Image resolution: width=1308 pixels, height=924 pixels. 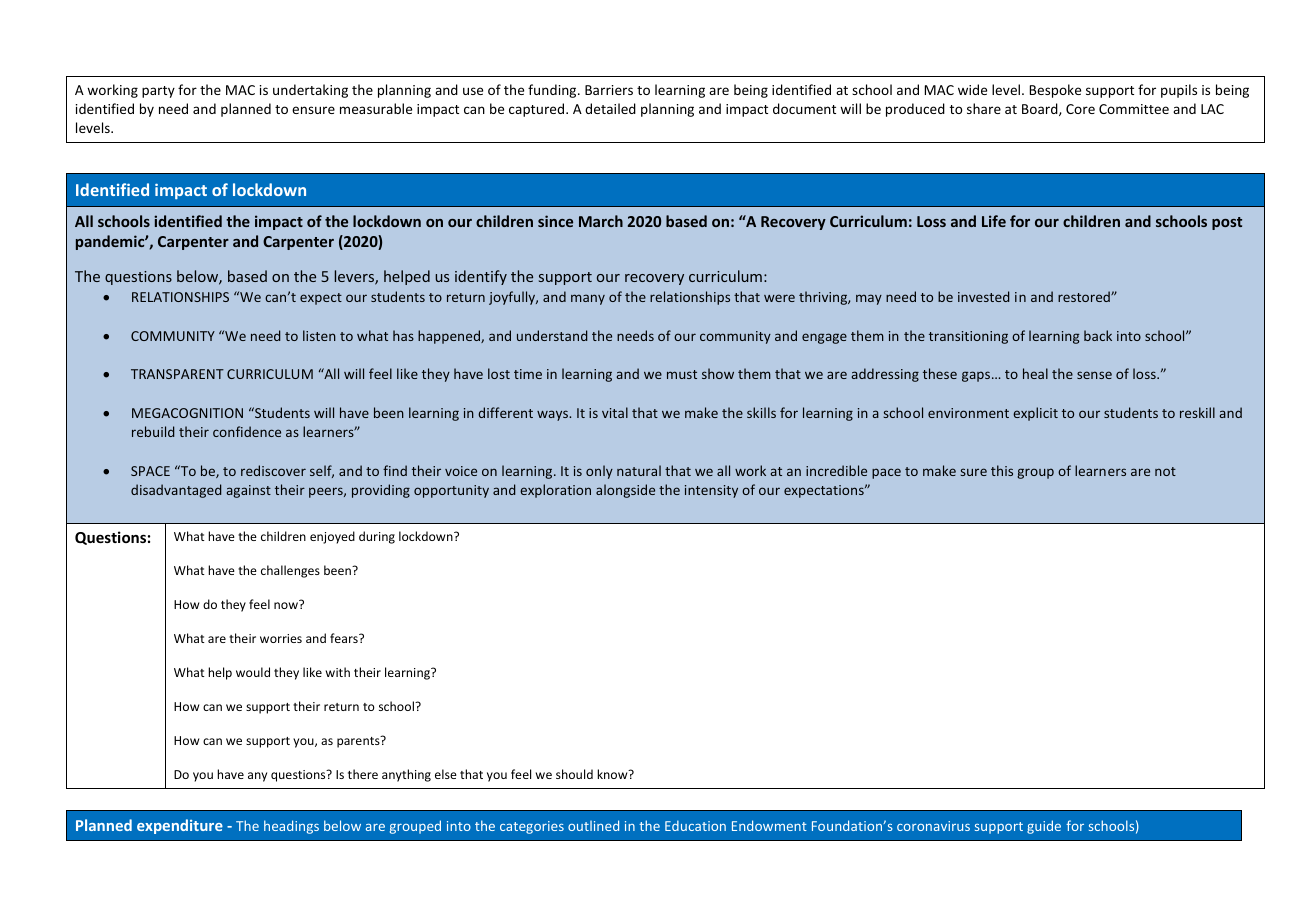 I want to click on detailed, so click(x=610, y=108).
